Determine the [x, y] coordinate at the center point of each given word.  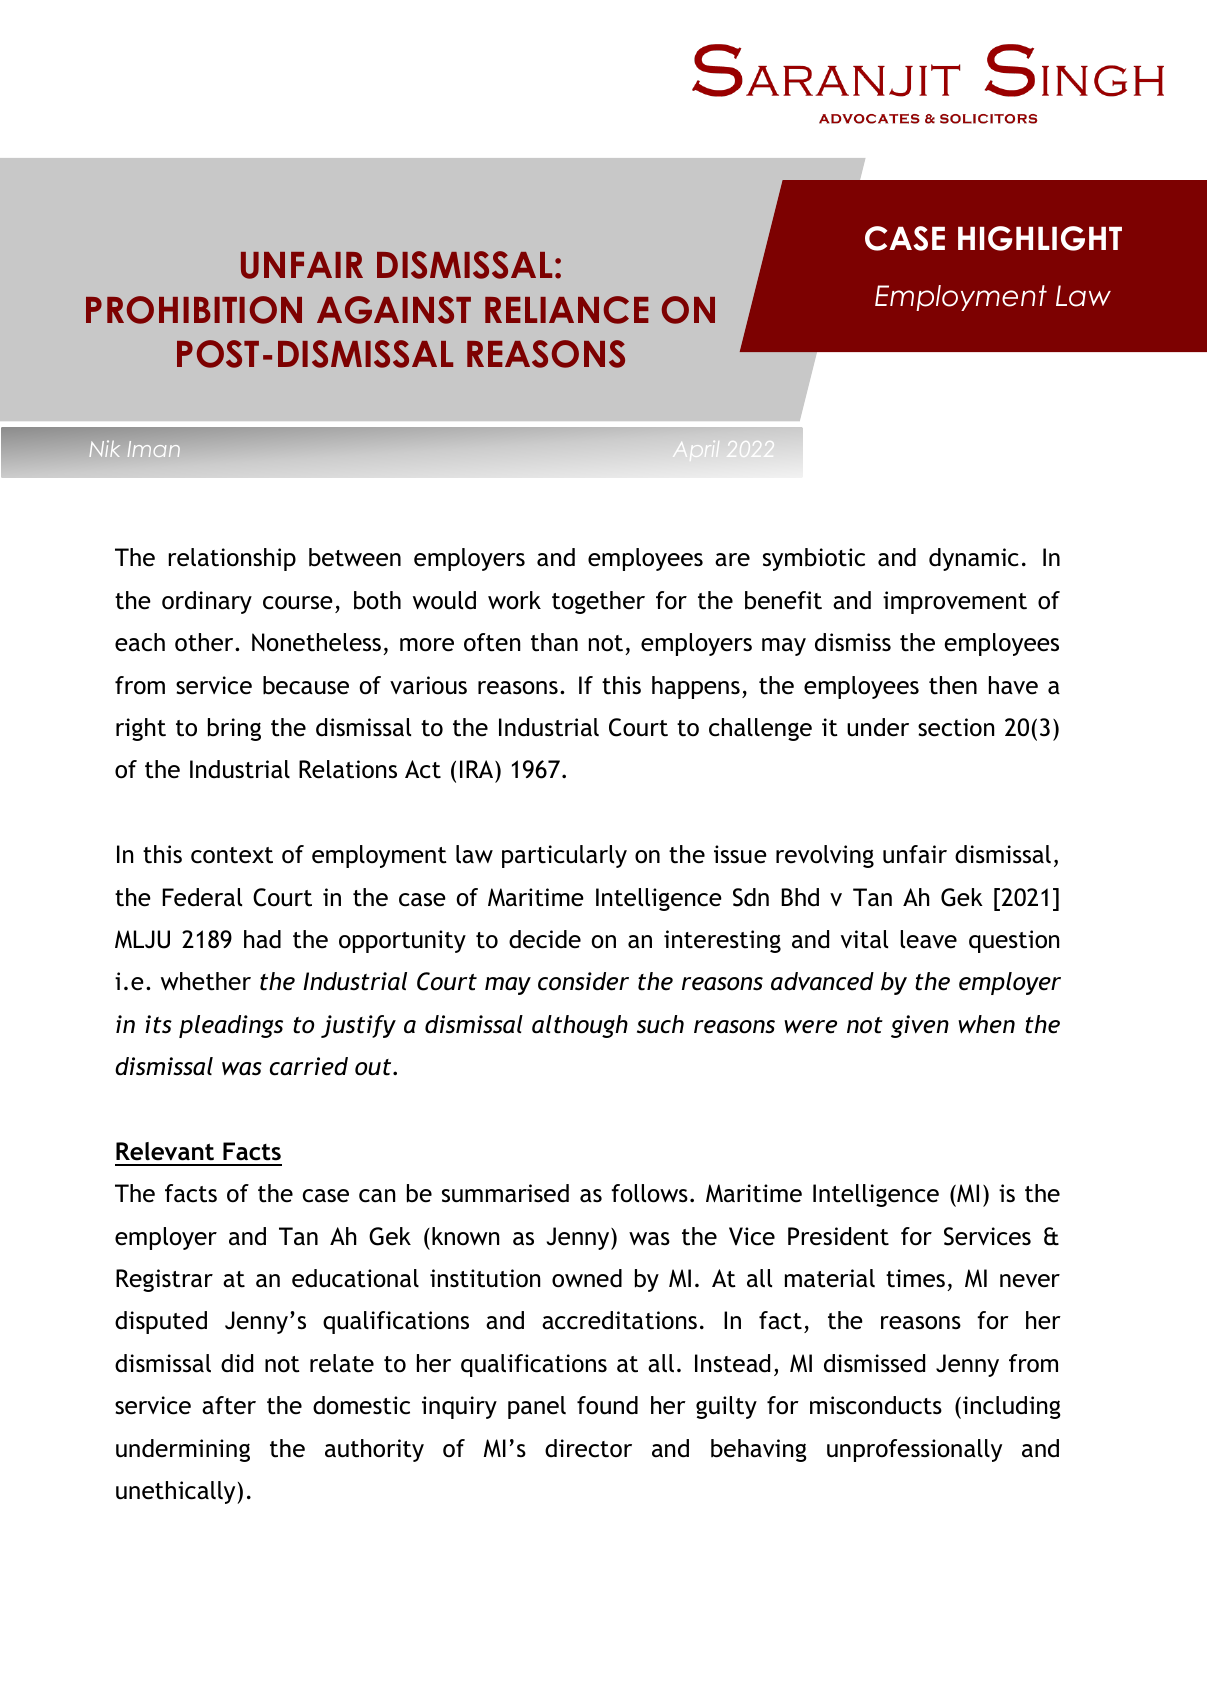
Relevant [165, 1151]
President [838, 1236]
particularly [564, 856]
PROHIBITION [194, 310]
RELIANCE [567, 310]
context [232, 855]
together [598, 602]
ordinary [207, 602]
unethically [177, 1492]
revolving [825, 856]
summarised [505, 1193]
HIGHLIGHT [1040, 238]
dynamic [974, 559]
